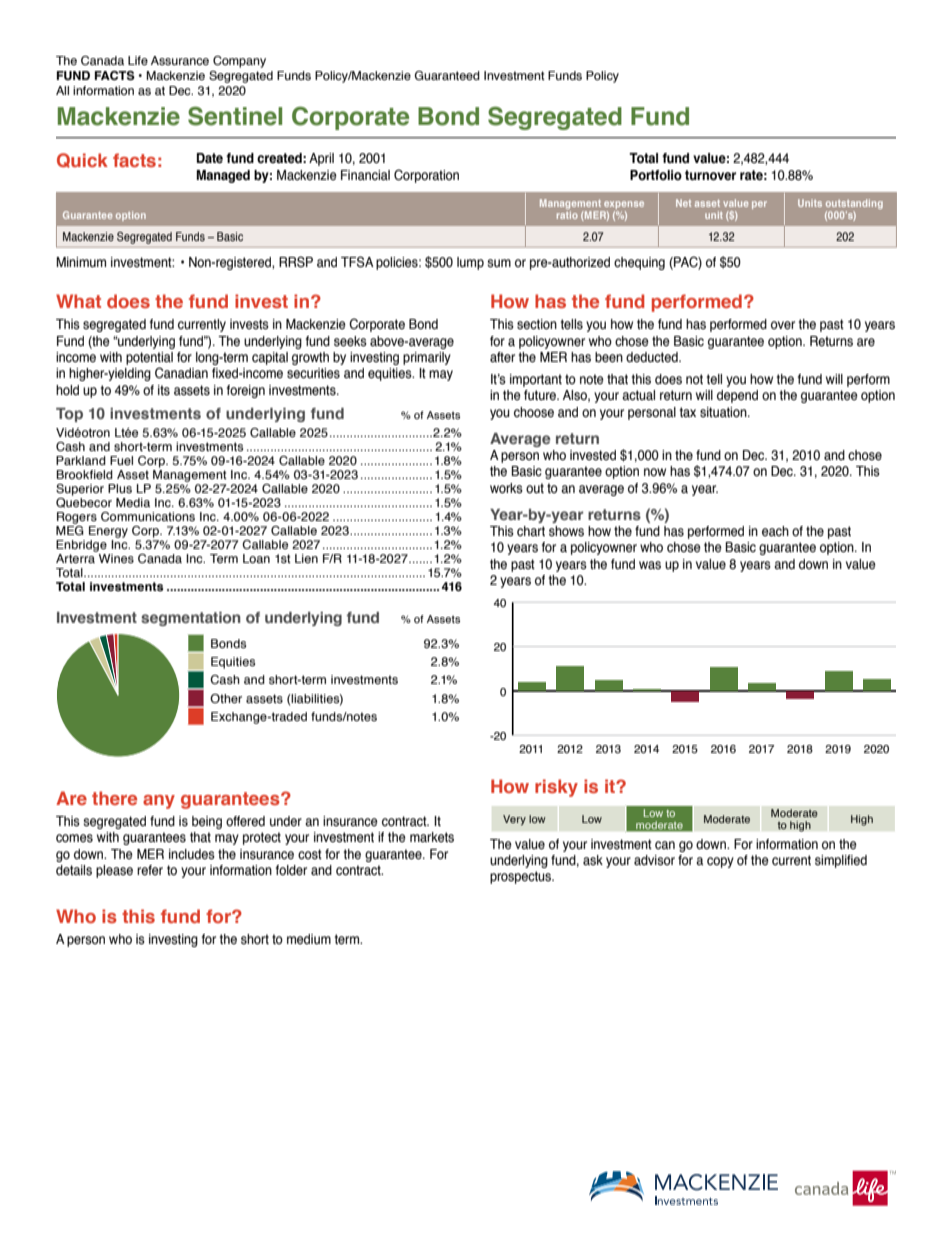  I want to click on Media, so click(133, 502).
